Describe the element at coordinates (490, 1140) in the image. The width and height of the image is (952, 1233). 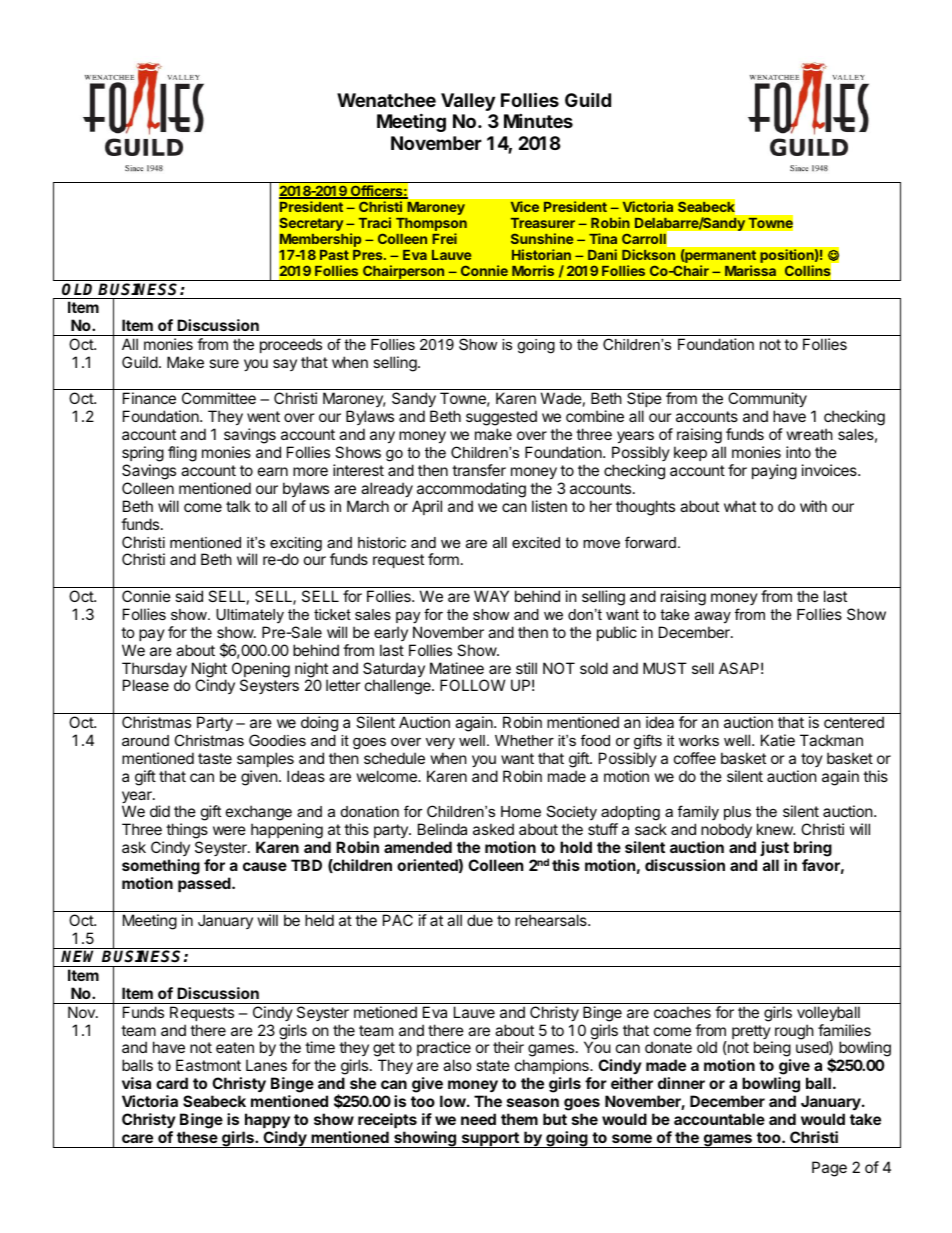
I see `support` at that location.
